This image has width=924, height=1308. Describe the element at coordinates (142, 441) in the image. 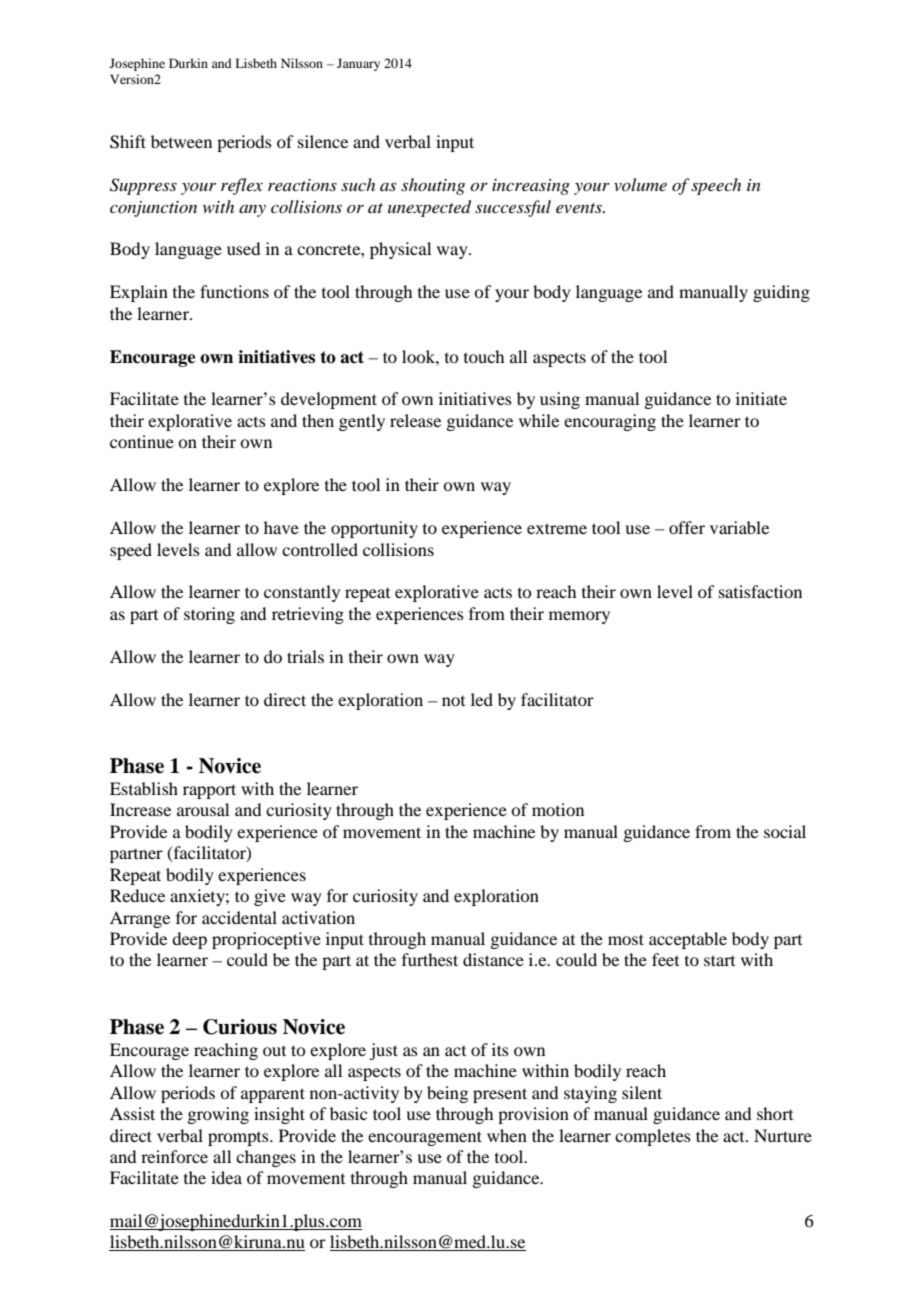

I see `continue` at that location.
